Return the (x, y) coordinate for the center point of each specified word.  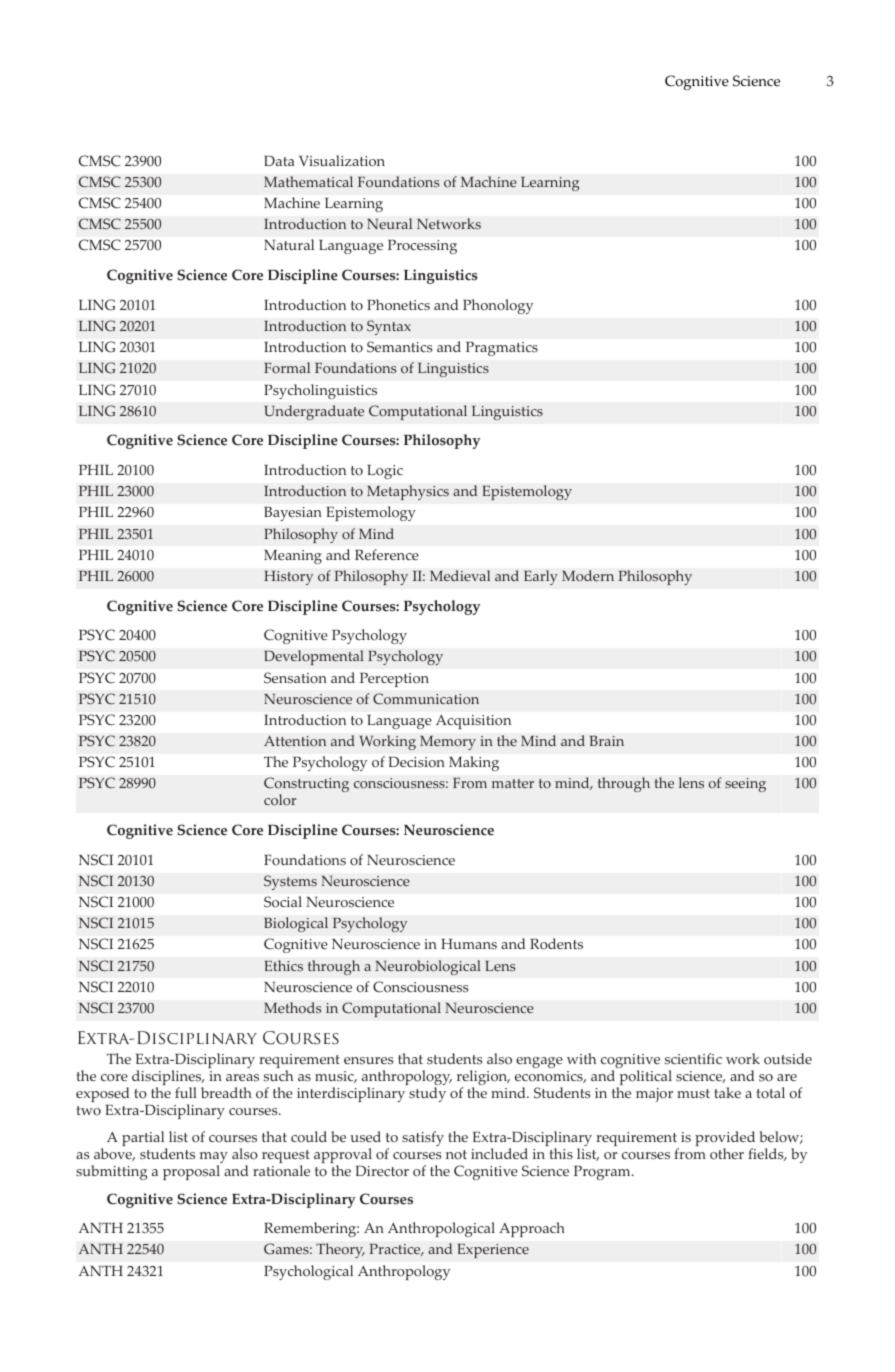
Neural (389, 223)
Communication (426, 699)
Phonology (498, 306)
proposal (191, 1172)
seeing (745, 785)
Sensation (295, 678)
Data (279, 160)
